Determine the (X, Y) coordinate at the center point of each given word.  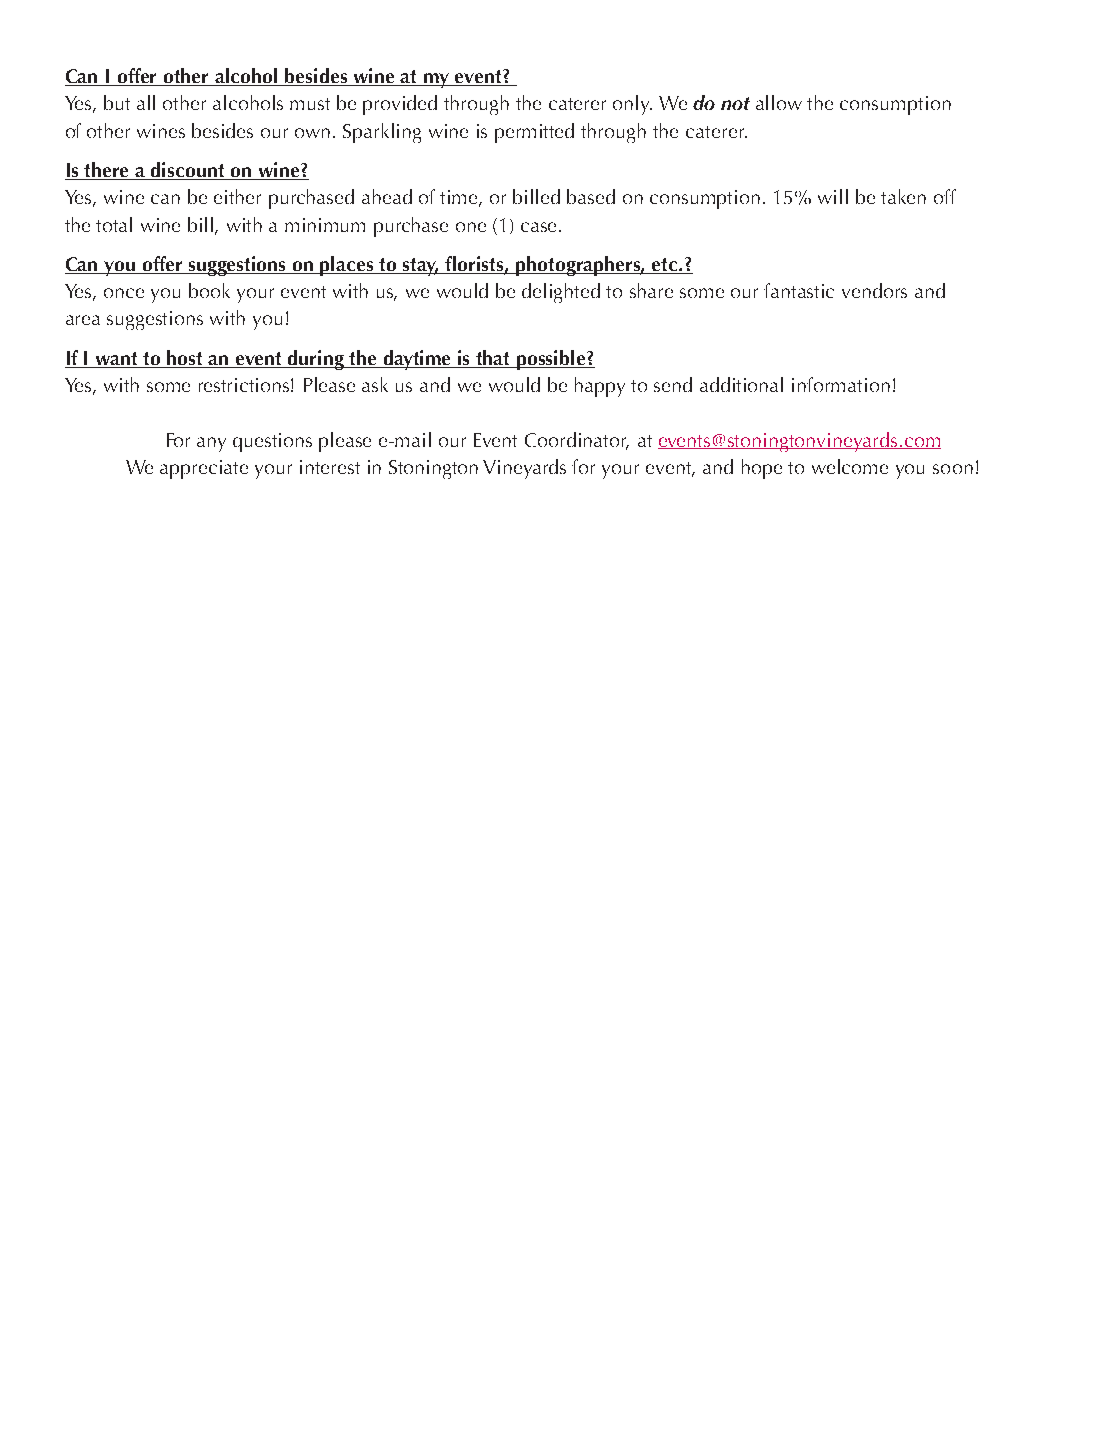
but (117, 102)
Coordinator (577, 440)
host (186, 359)
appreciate (204, 469)
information (841, 384)
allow (779, 102)
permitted (534, 133)
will (833, 196)
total (114, 224)
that (494, 359)
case (540, 227)
